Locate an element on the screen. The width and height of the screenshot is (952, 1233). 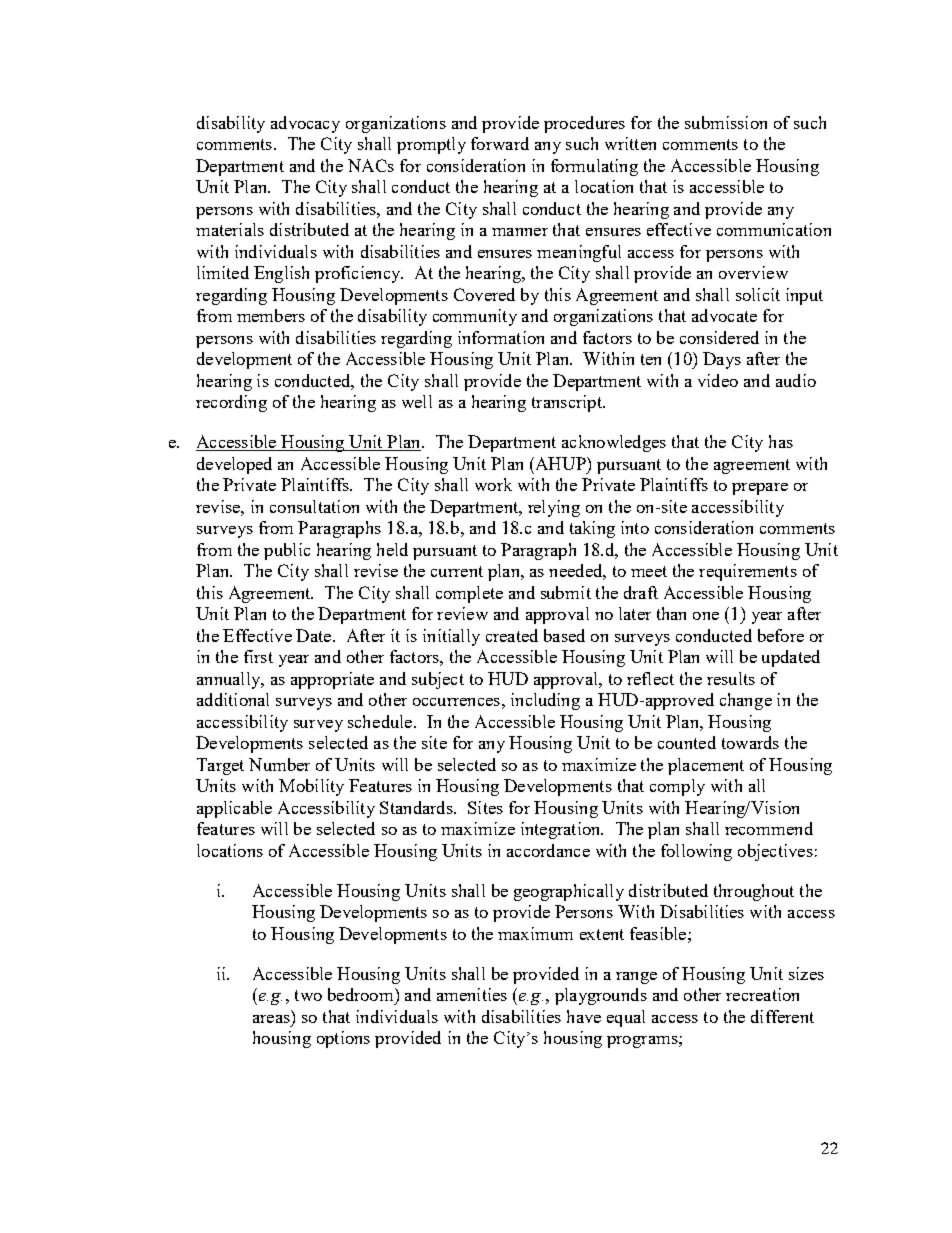
areas is located at coordinates (271, 1019).
